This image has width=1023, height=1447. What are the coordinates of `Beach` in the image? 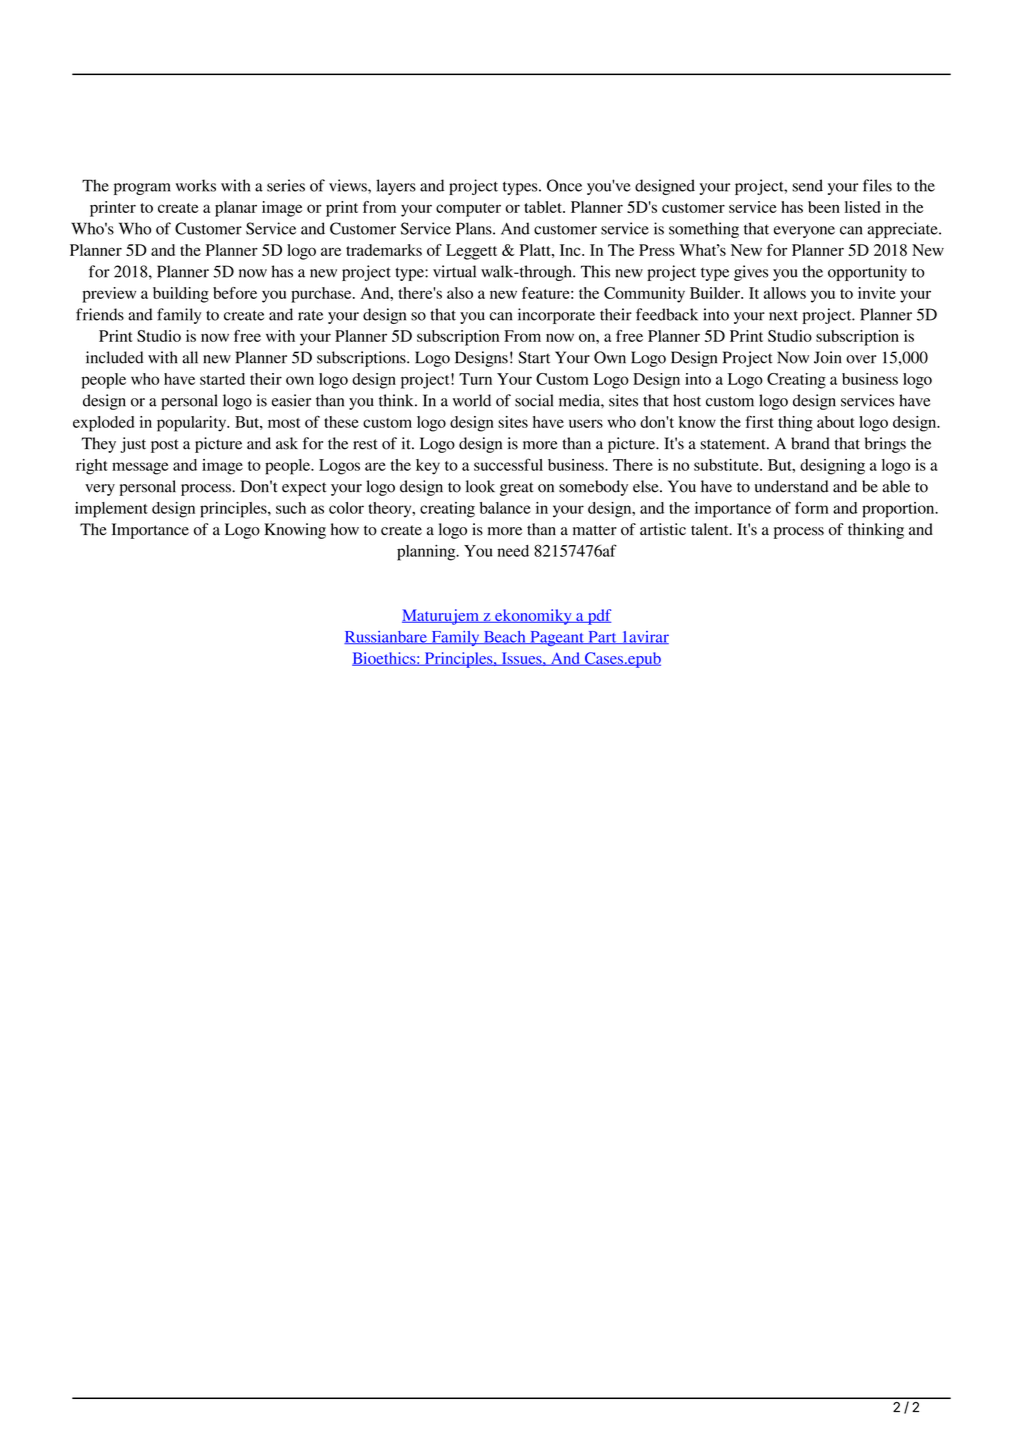 It's located at (504, 637).
